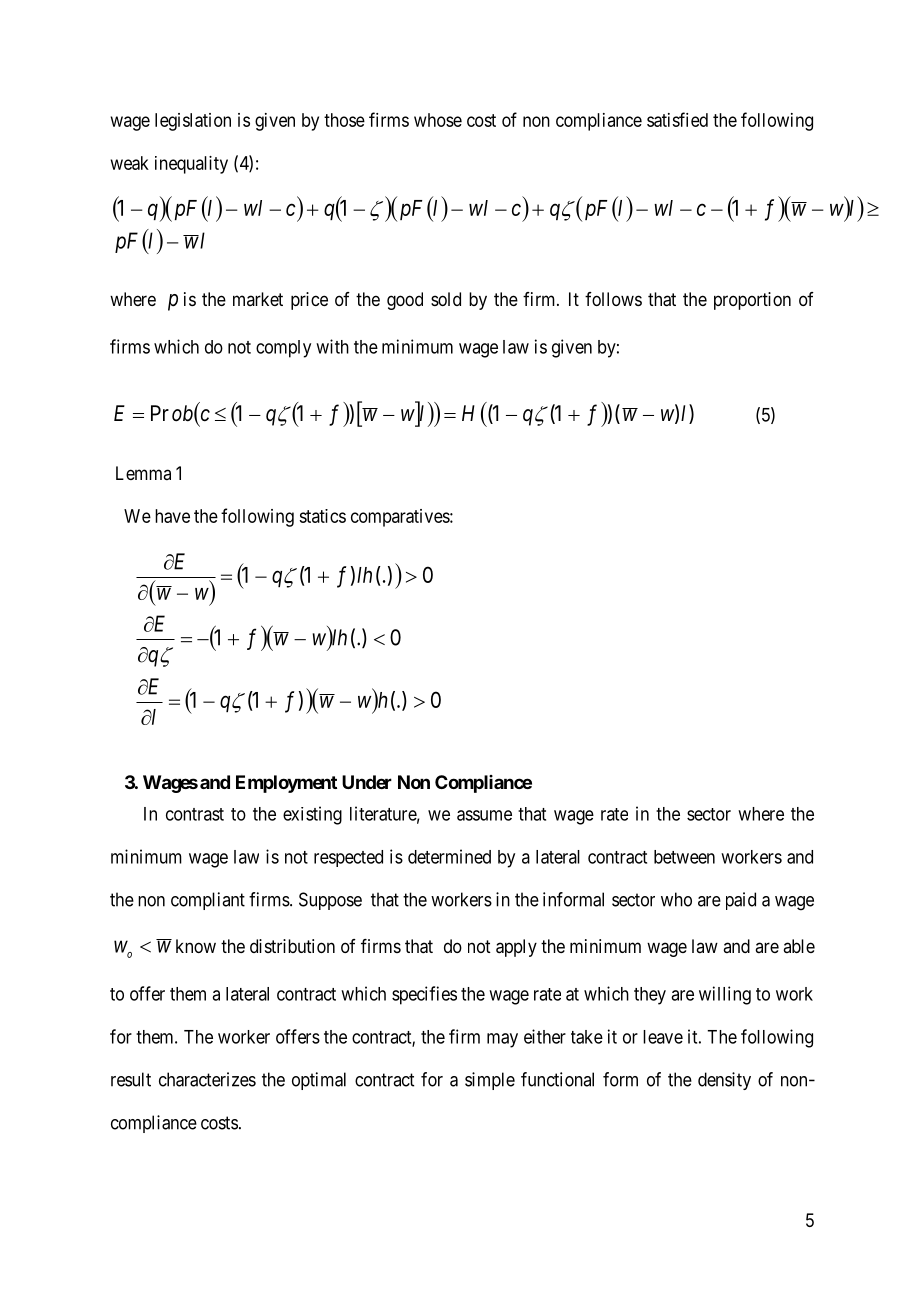  Describe the element at coordinates (191, 165) in the screenshot. I see `inequality` at that location.
